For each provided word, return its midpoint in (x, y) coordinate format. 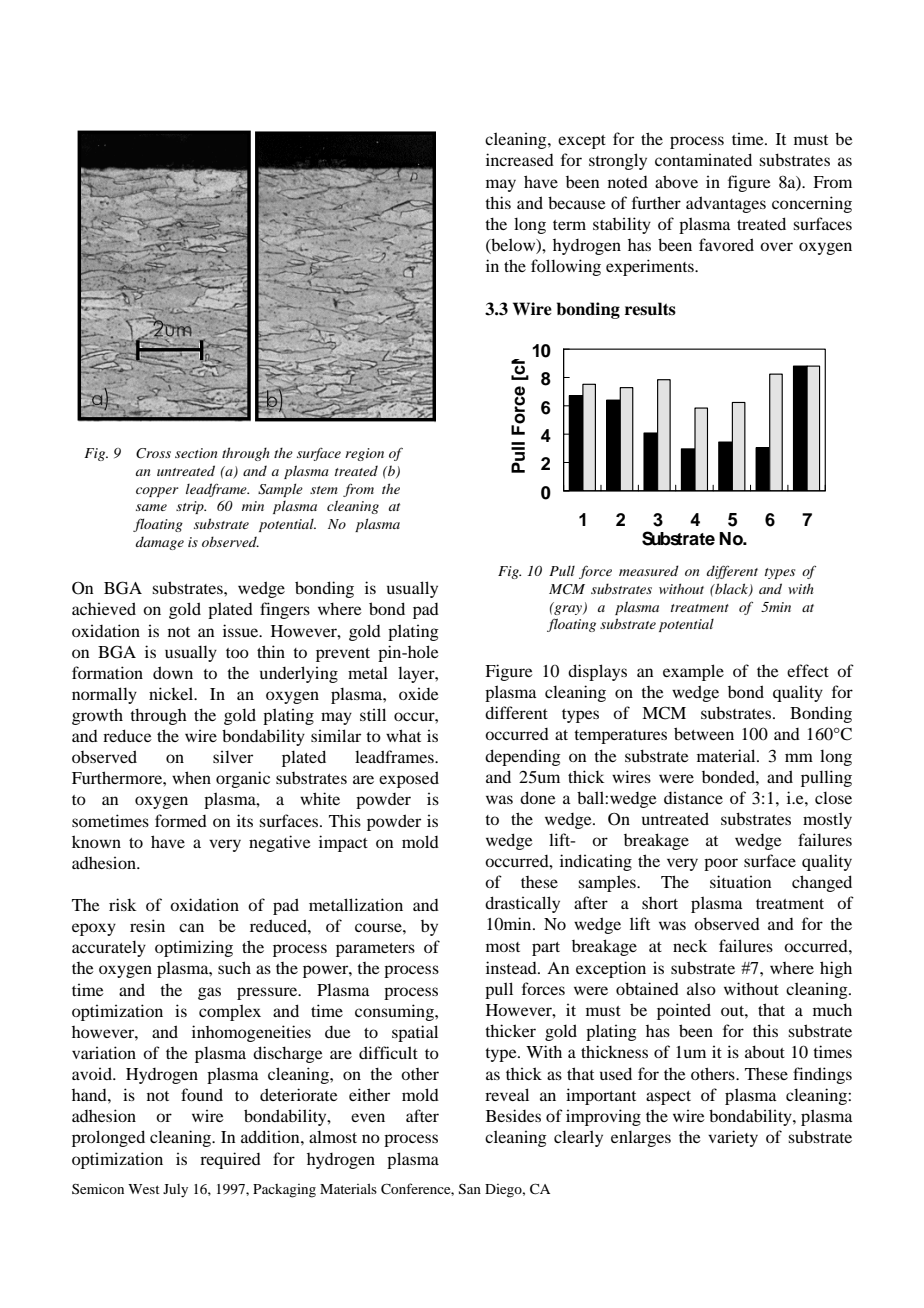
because (577, 202)
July (175, 1191)
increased (520, 159)
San (470, 1189)
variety (733, 1138)
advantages (726, 204)
